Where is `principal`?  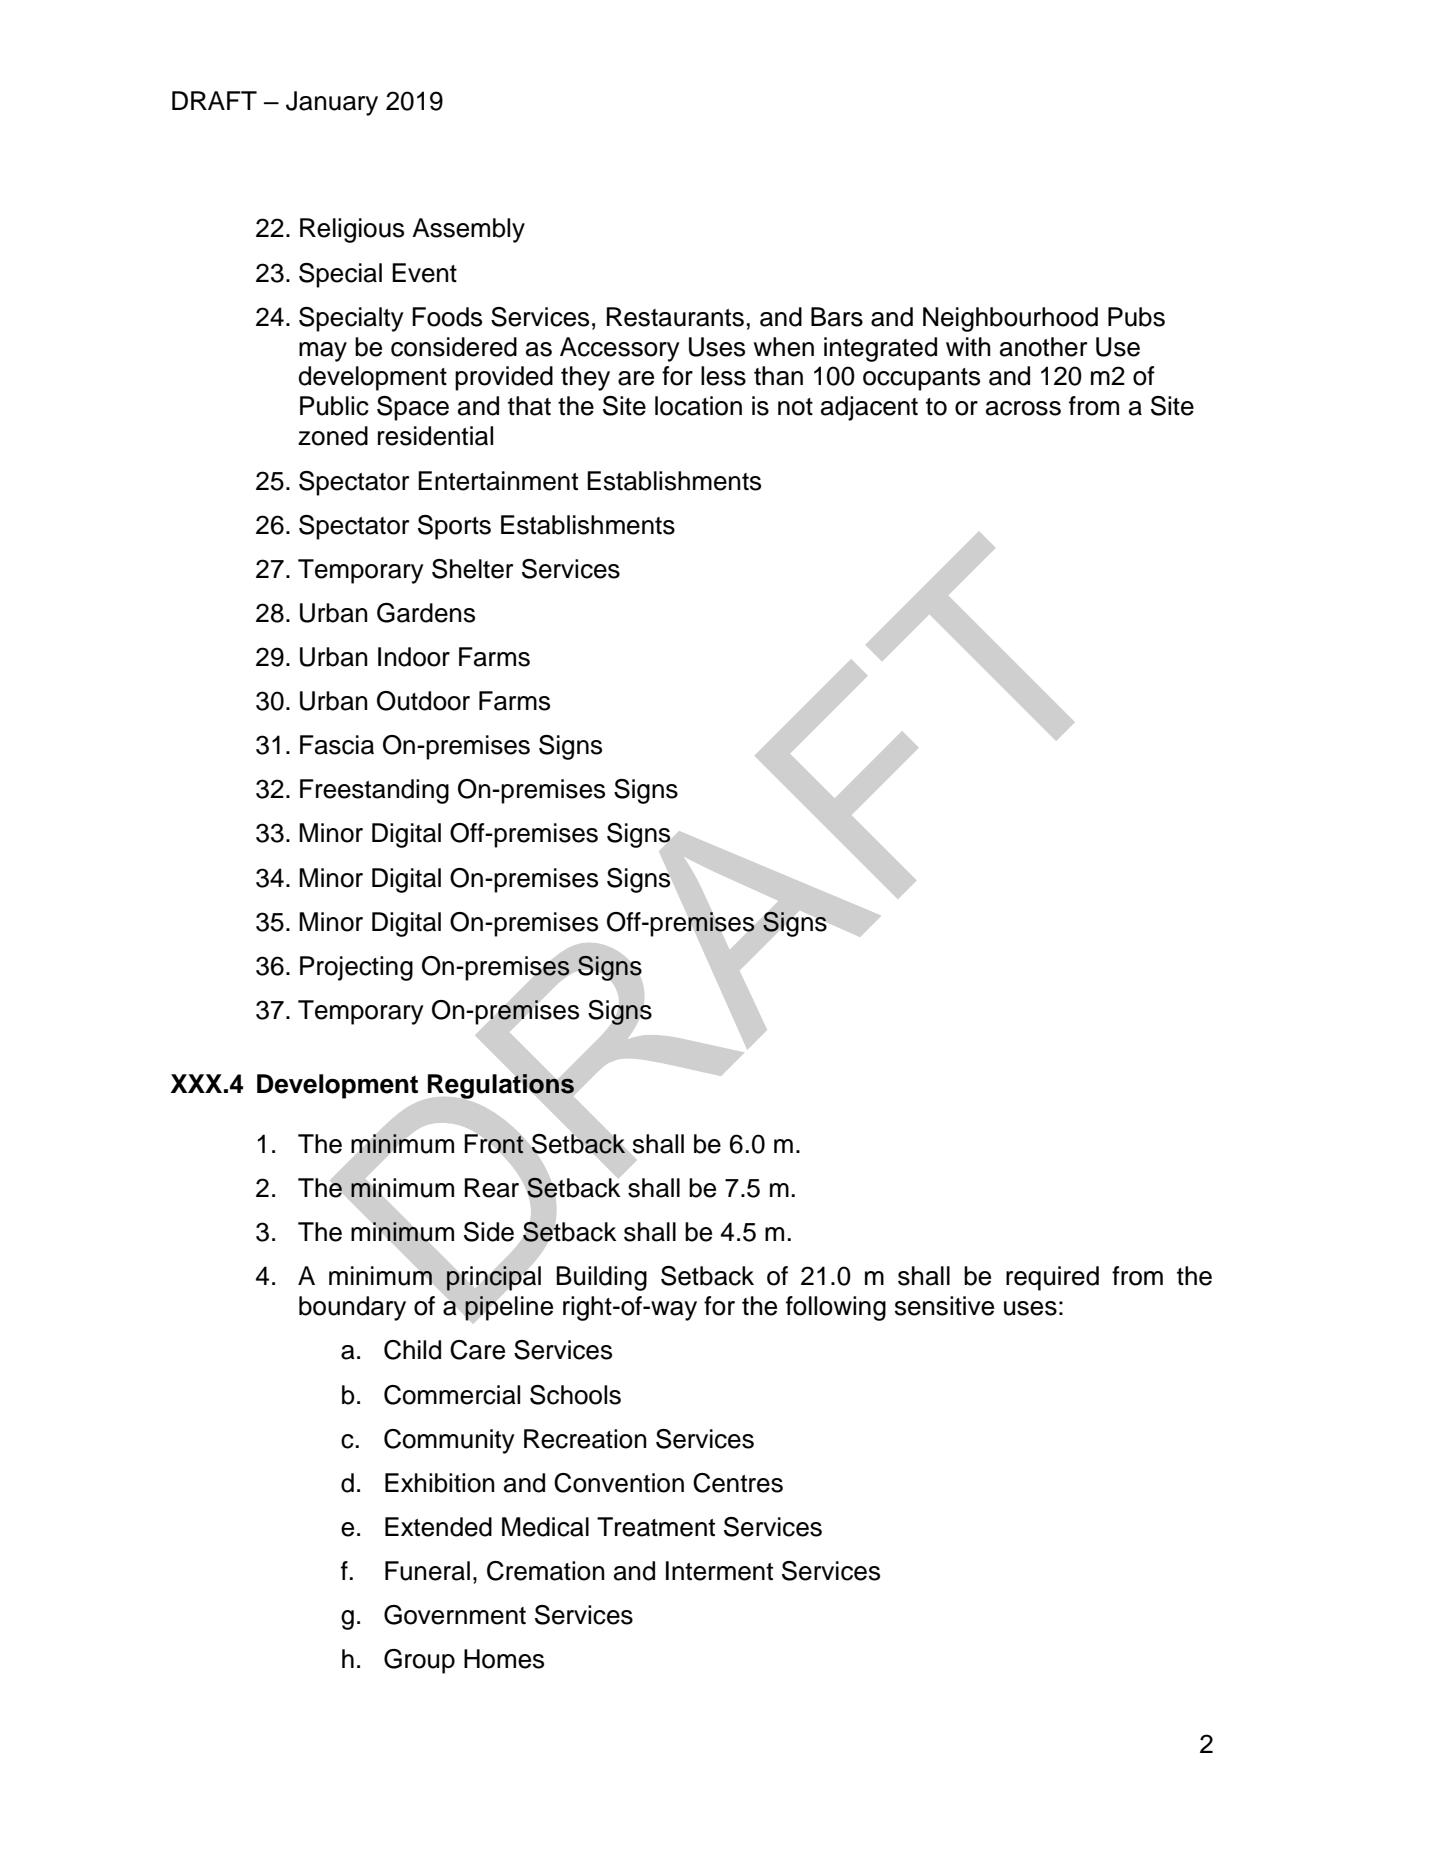 principal is located at coordinates (493, 1278).
